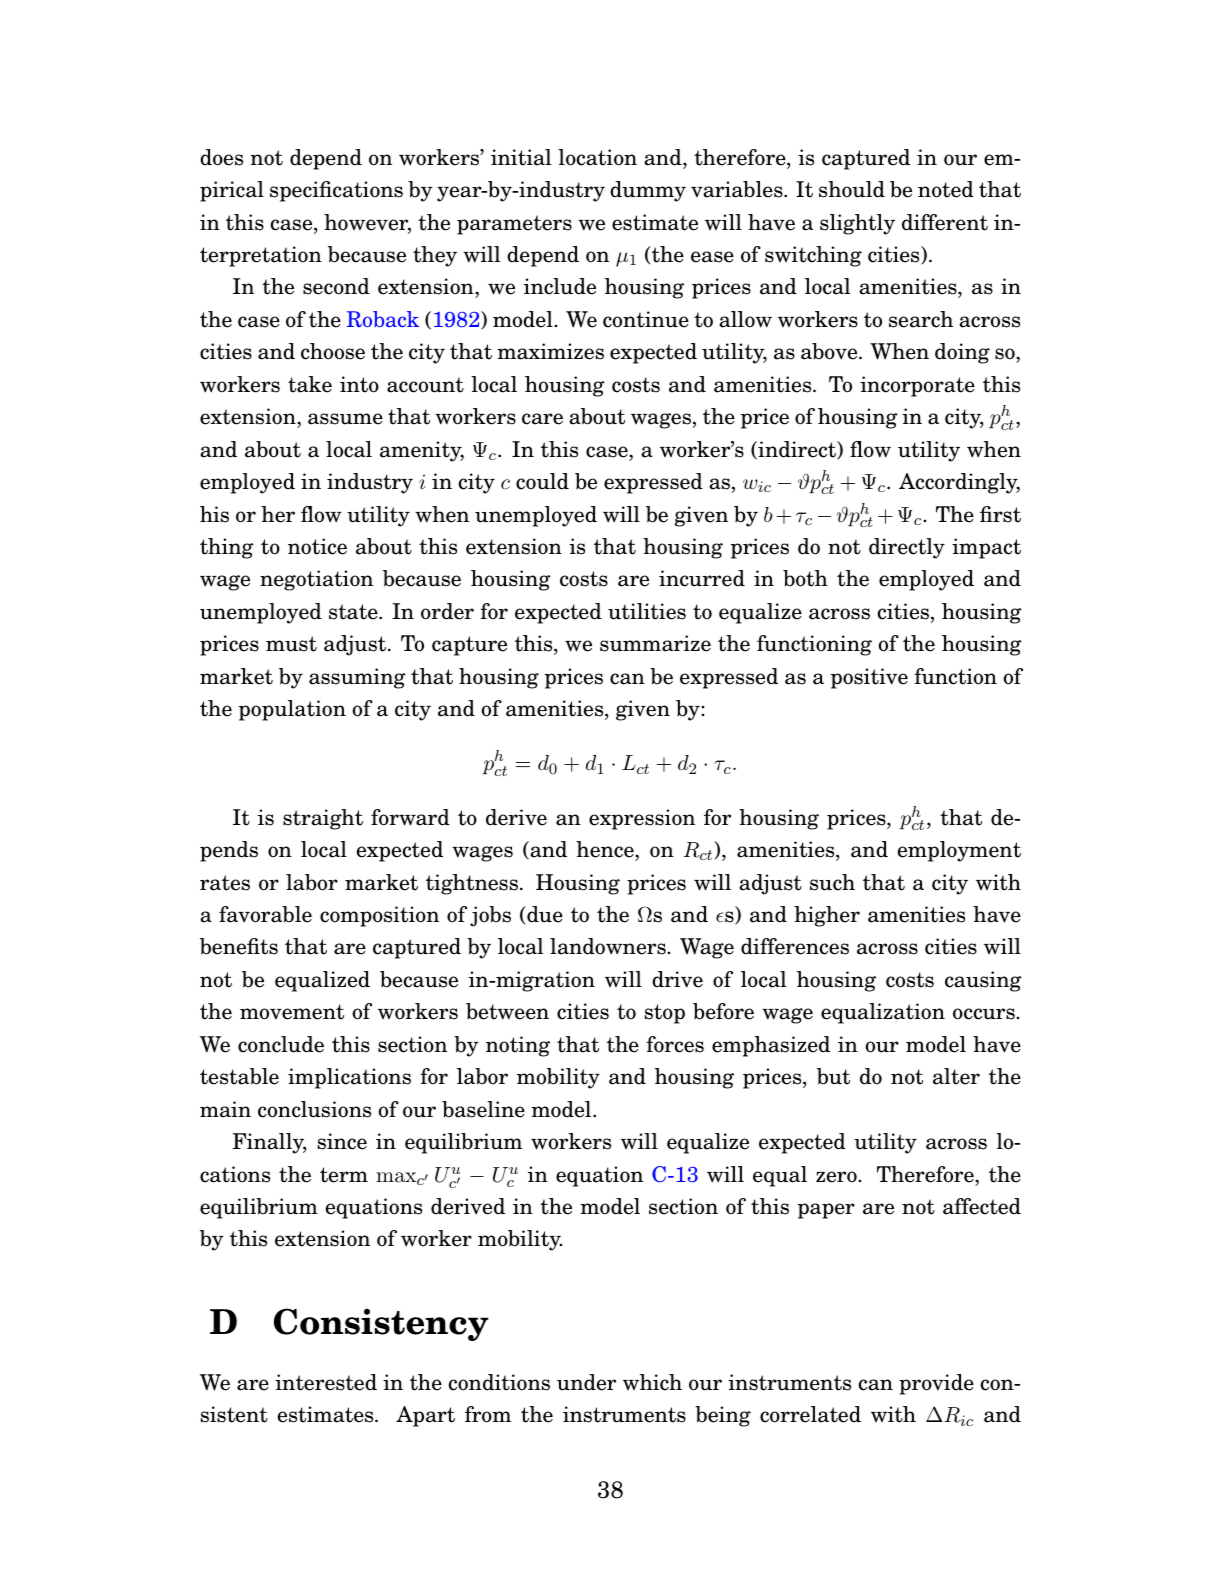 The image size is (1221, 1580). Describe the element at coordinates (642, 819) in the page. I see `expression` at that location.
